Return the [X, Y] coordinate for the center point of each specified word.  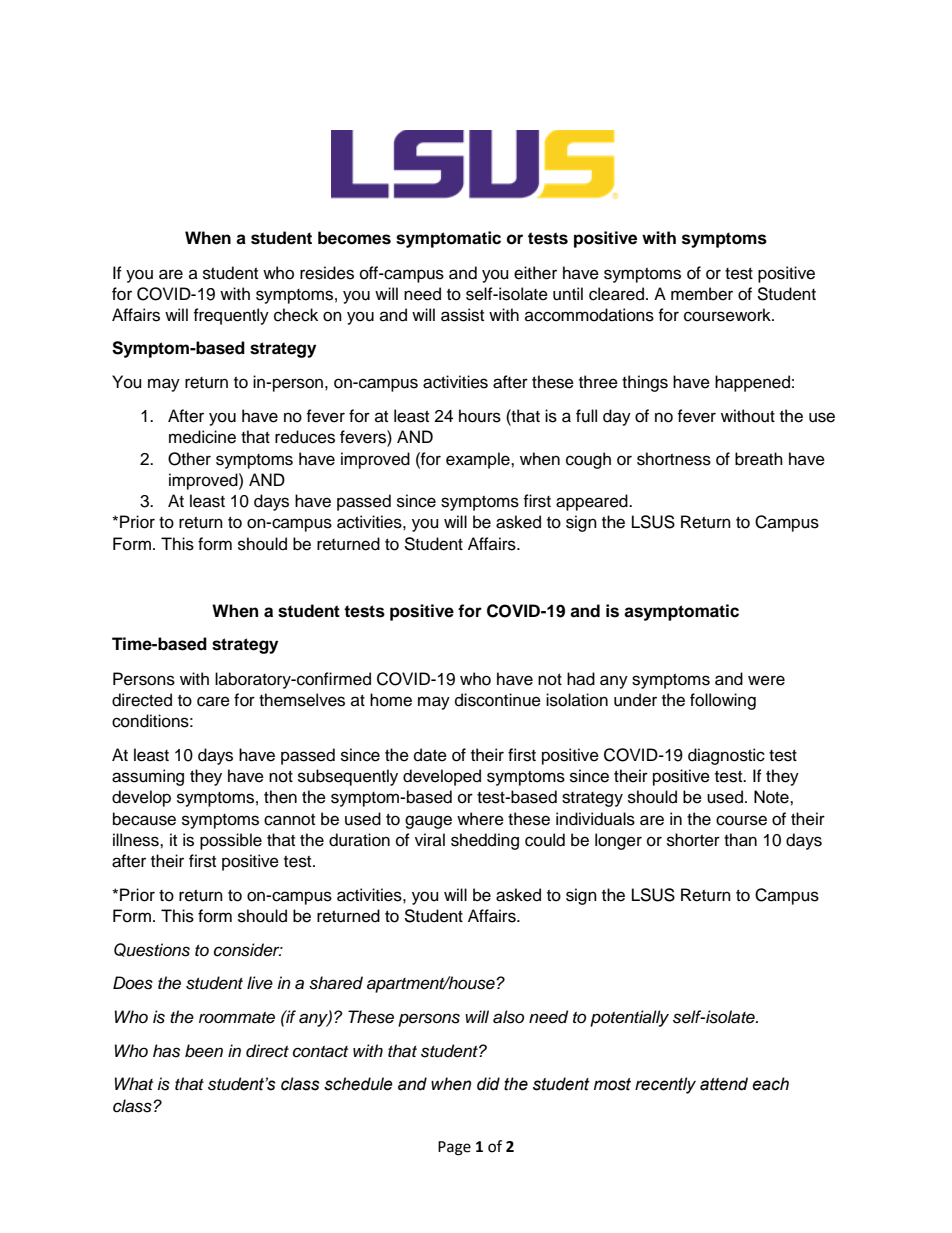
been [204, 1051]
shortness [674, 459]
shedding [485, 841]
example [479, 460]
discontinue [498, 700]
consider [248, 950]
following [723, 701]
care [213, 701]
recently [665, 1085]
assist [462, 315]
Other [189, 459]
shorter [693, 840]
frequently [231, 316]
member [702, 294]
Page [454, 1148]
